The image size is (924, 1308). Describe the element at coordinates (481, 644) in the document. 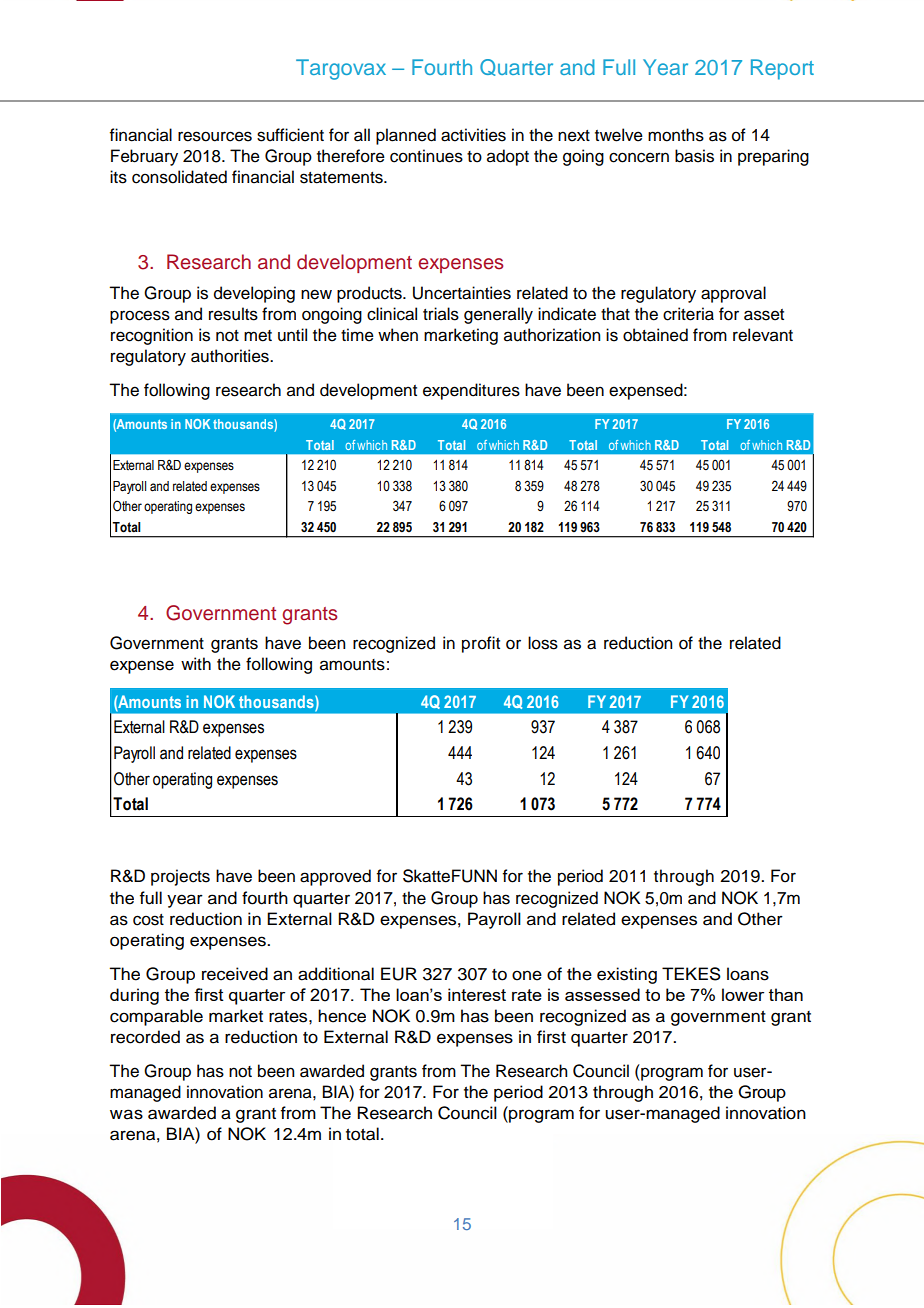

I see `profit` at that location.
